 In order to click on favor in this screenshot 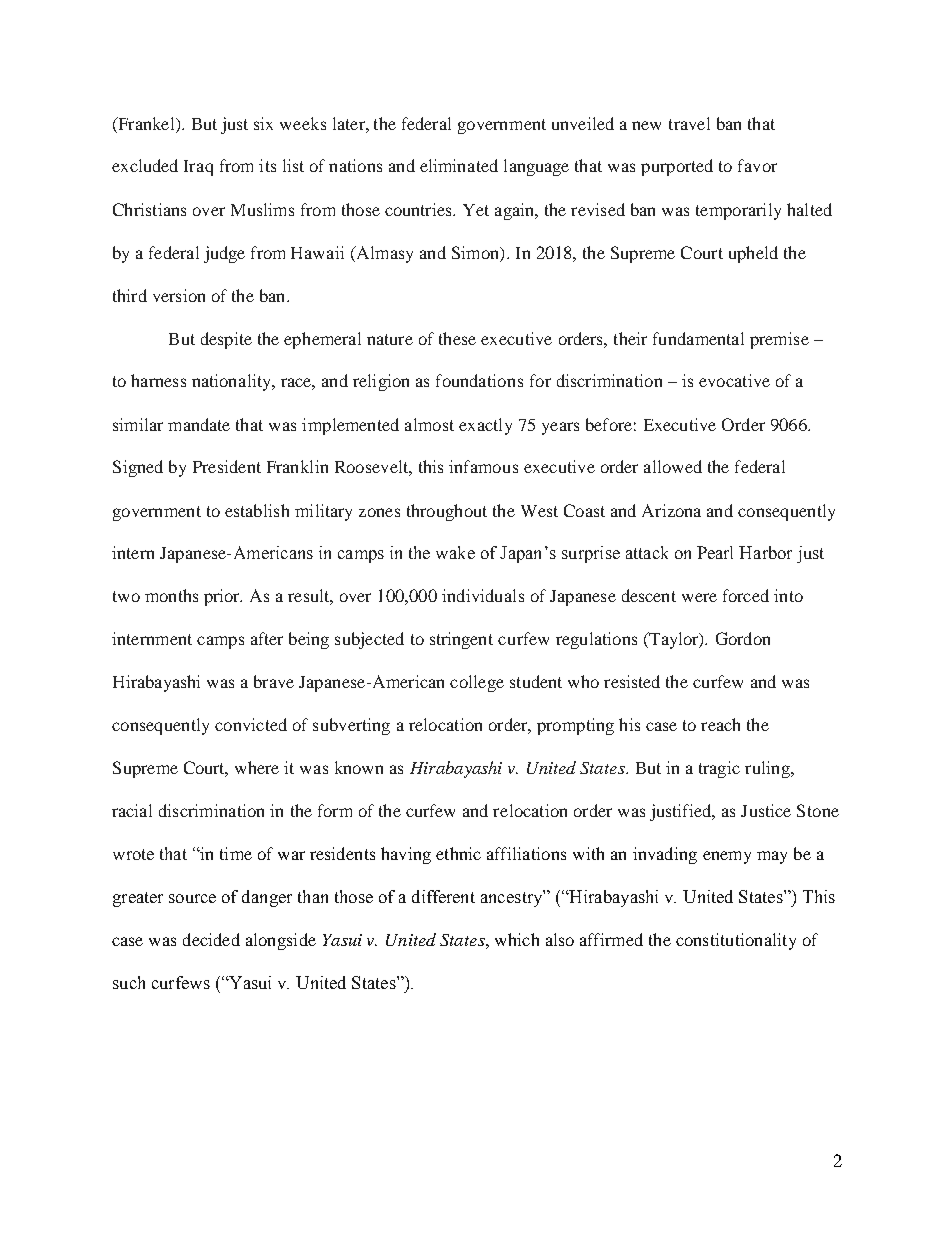, I will do `click(757, 165)`.
